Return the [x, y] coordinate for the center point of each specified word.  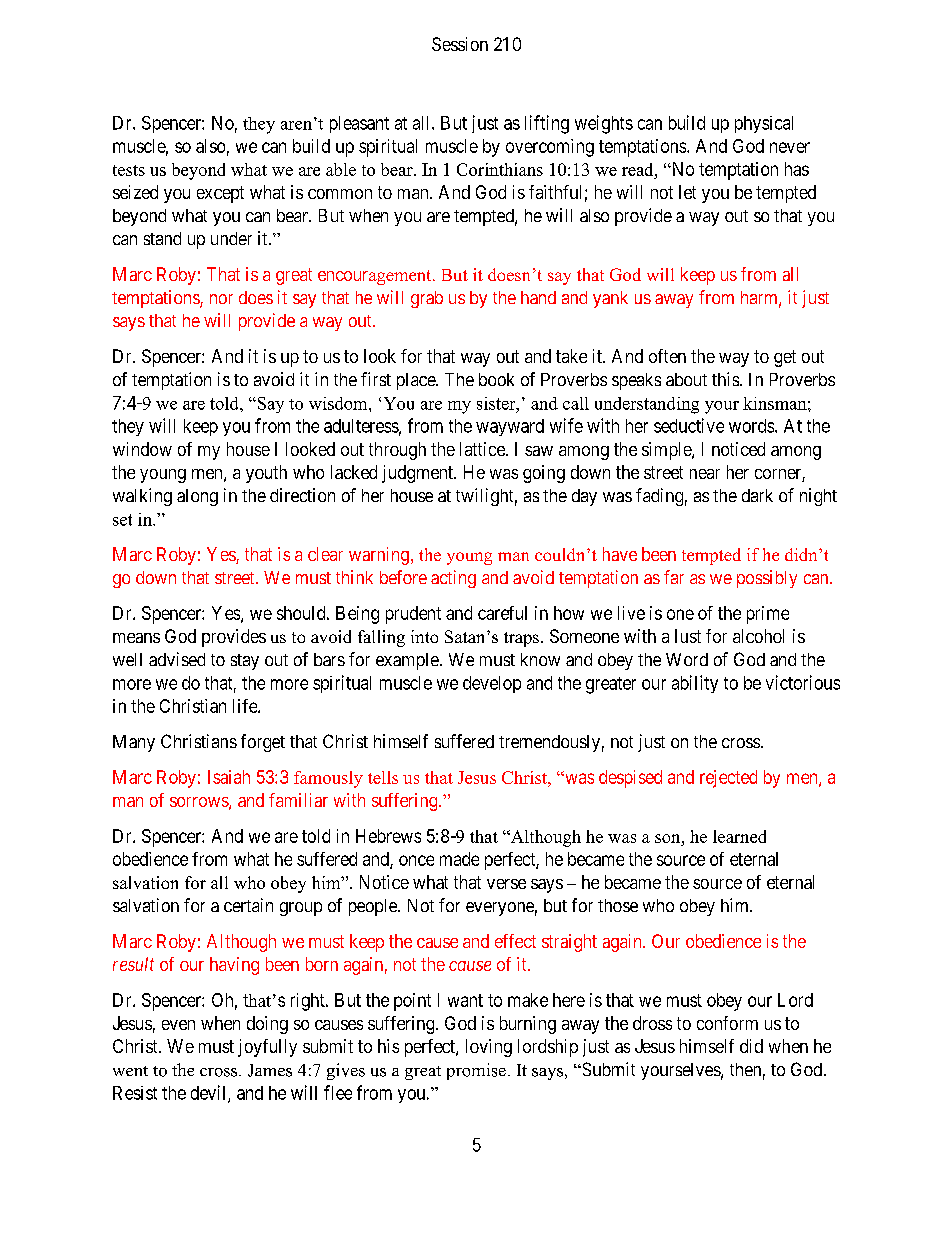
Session [460, 44]
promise [476, 1071]
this [725, 379]
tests [129, 170]
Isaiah [229, 777]
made [459, 859]
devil [210, 1093]
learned [739, 836]
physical [764, 124]
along [197, 497]
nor [221, 299]
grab [427, 299]
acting [453, 579]
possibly [767, 579]
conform [727, 1023]
